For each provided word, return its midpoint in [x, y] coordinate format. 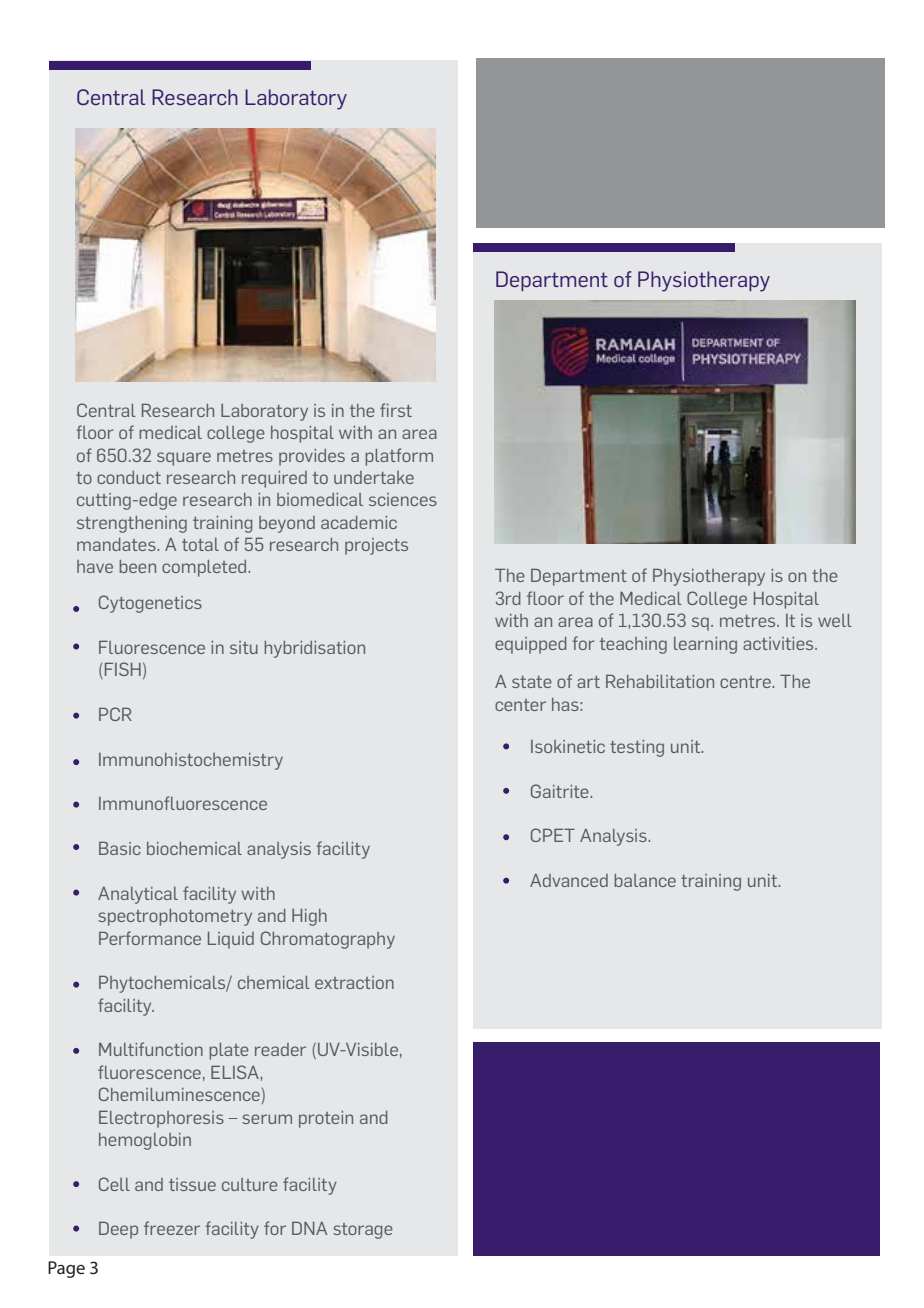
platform [399, 457]
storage [363, 1231]
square [184, 459]
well [835, 620]
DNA [309, 1228]
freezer [172, 1228]
